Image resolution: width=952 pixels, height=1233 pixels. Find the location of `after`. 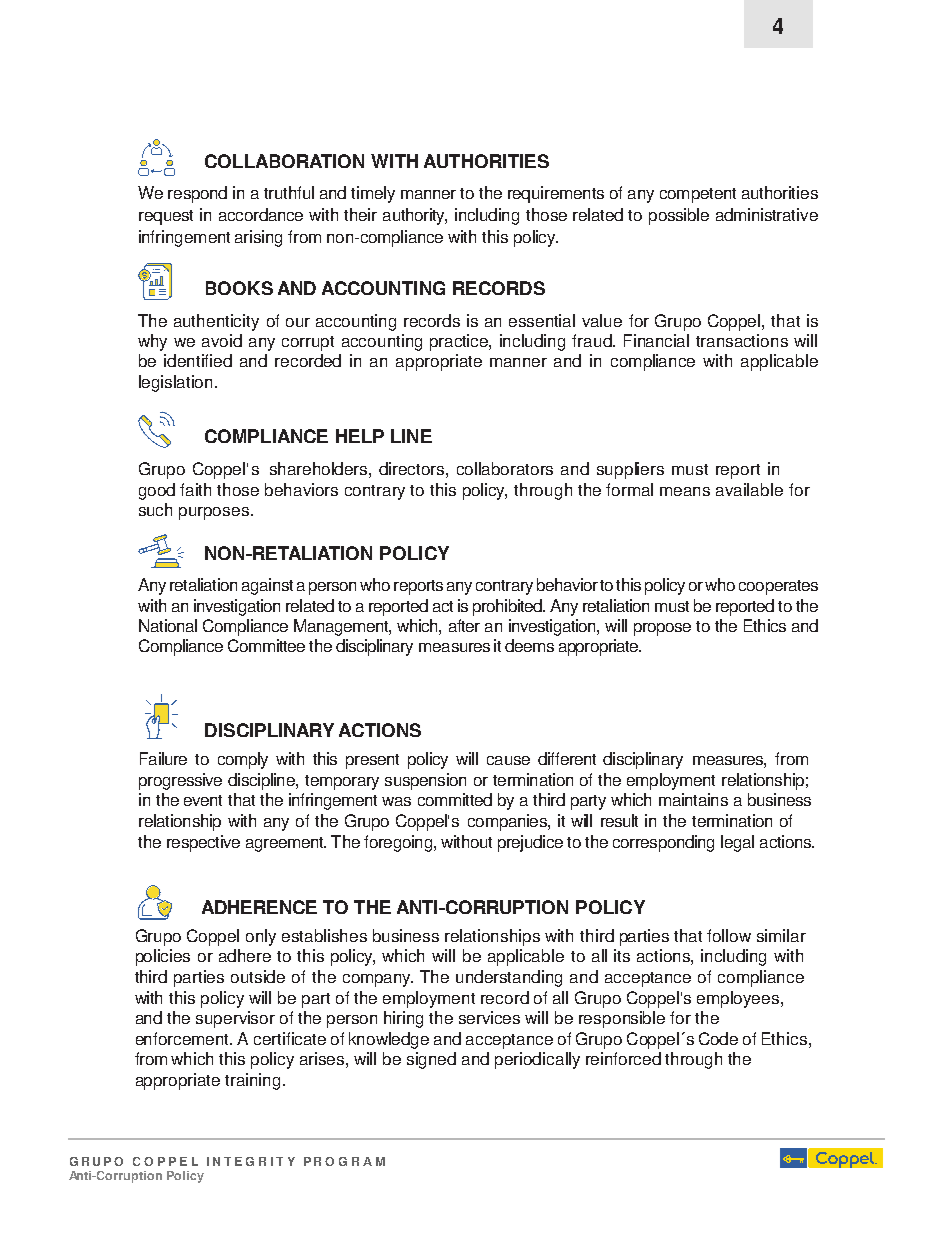

after is located at coordinates (464, 625).
